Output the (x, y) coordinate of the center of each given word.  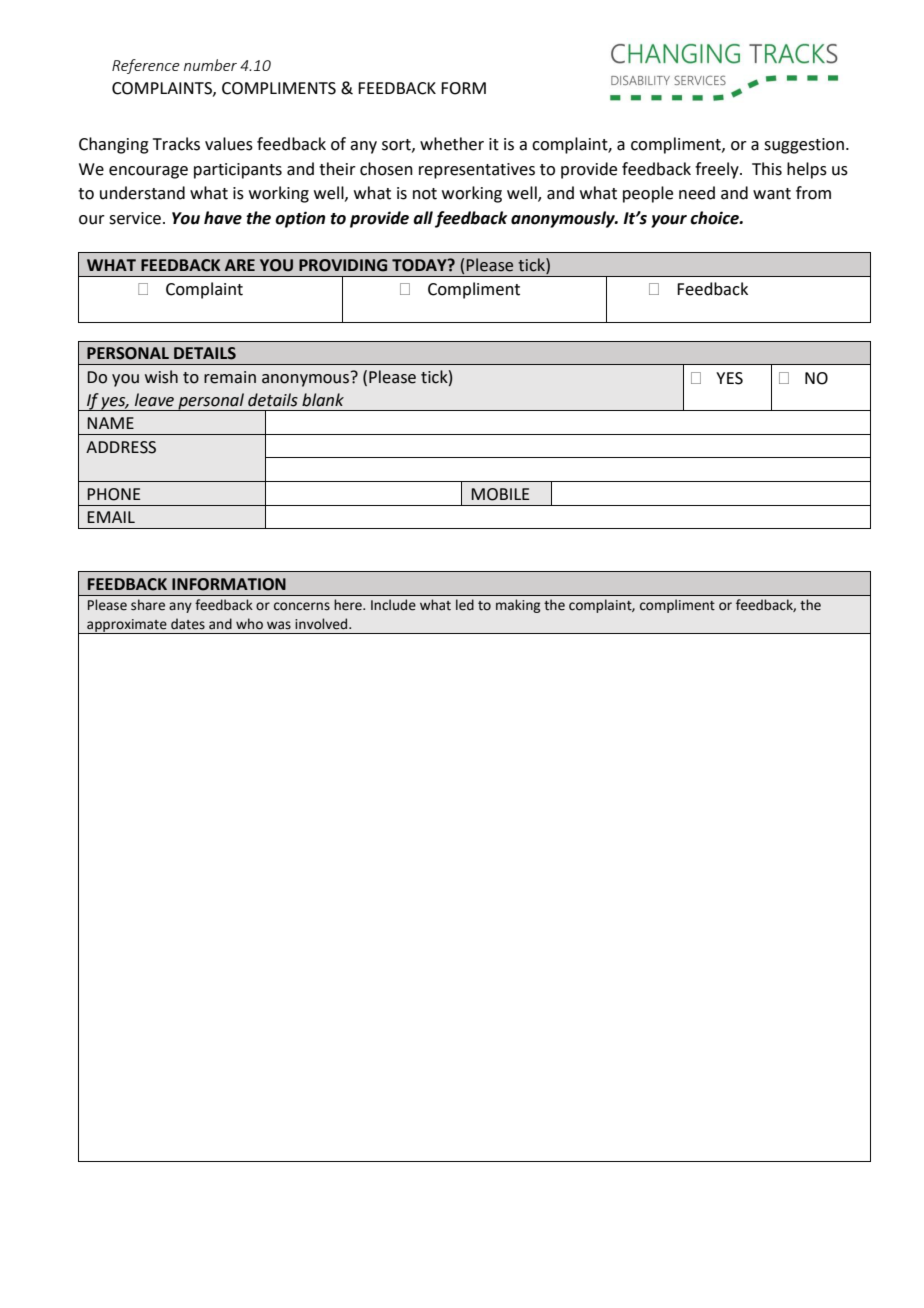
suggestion (804, 146)
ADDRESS (121, 447)
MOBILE (500, 494)
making (518, 606)
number (210, 65)
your (669, 221)
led (465, 605)
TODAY (420, 265)
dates (188, 624)
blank (323, 400)
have (223, 218)
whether (452, 144)
